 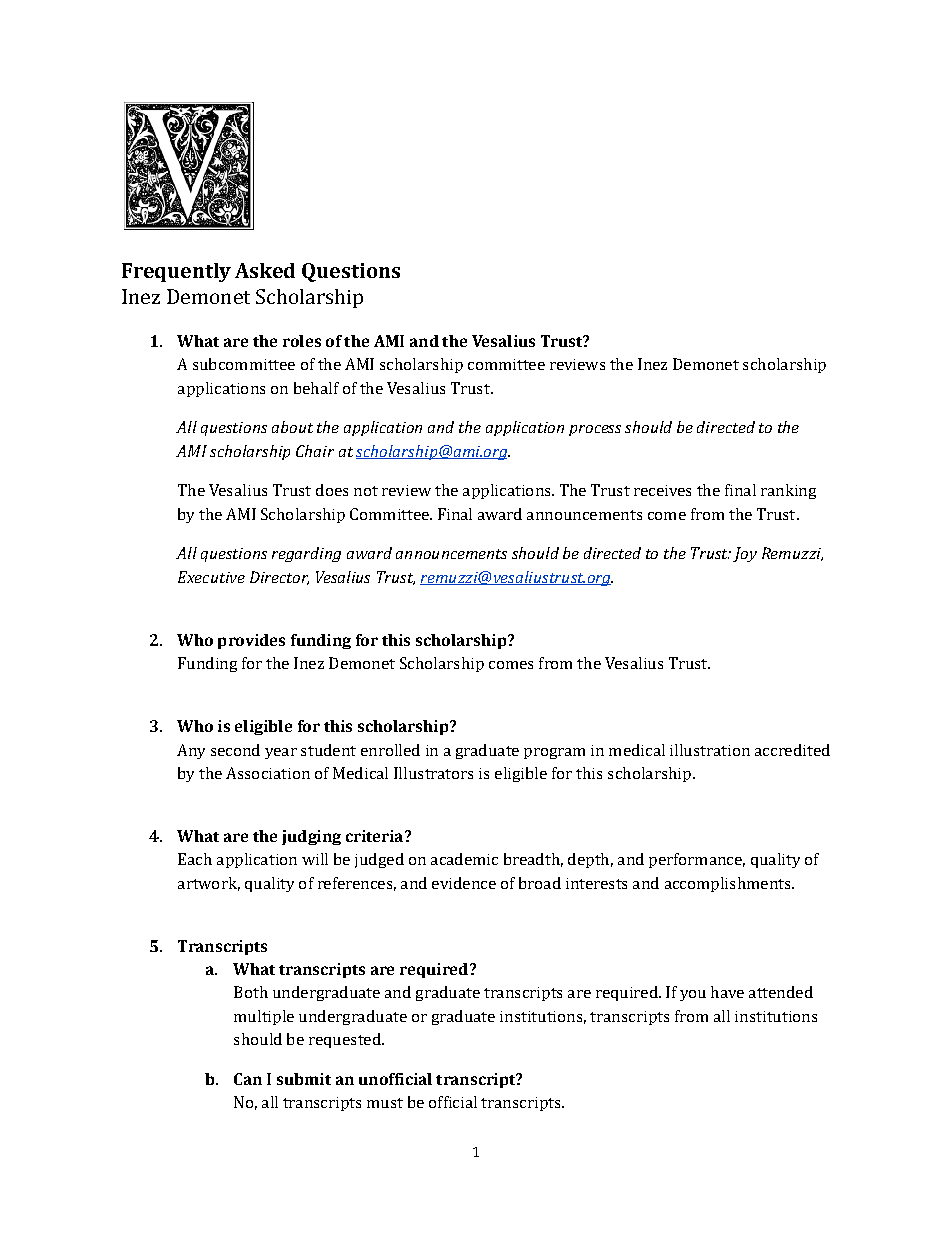 What do you see at coordinates (595, 430) in the screenshot?
I see `process` at bounding box center [595, 430].
